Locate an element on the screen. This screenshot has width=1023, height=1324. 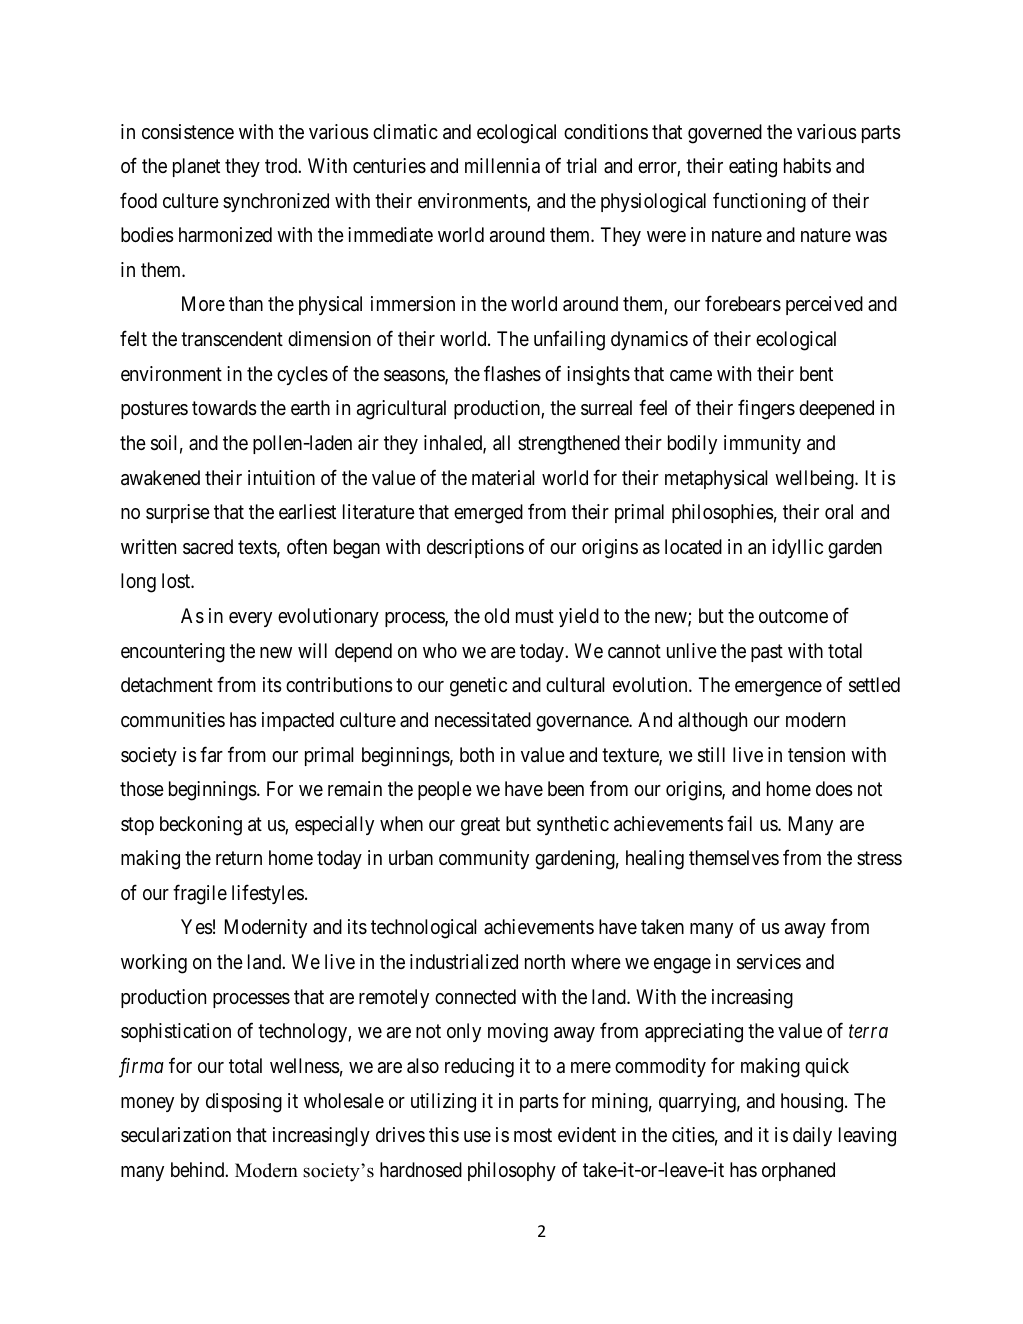
most is located at coordinates (533, 1136).
